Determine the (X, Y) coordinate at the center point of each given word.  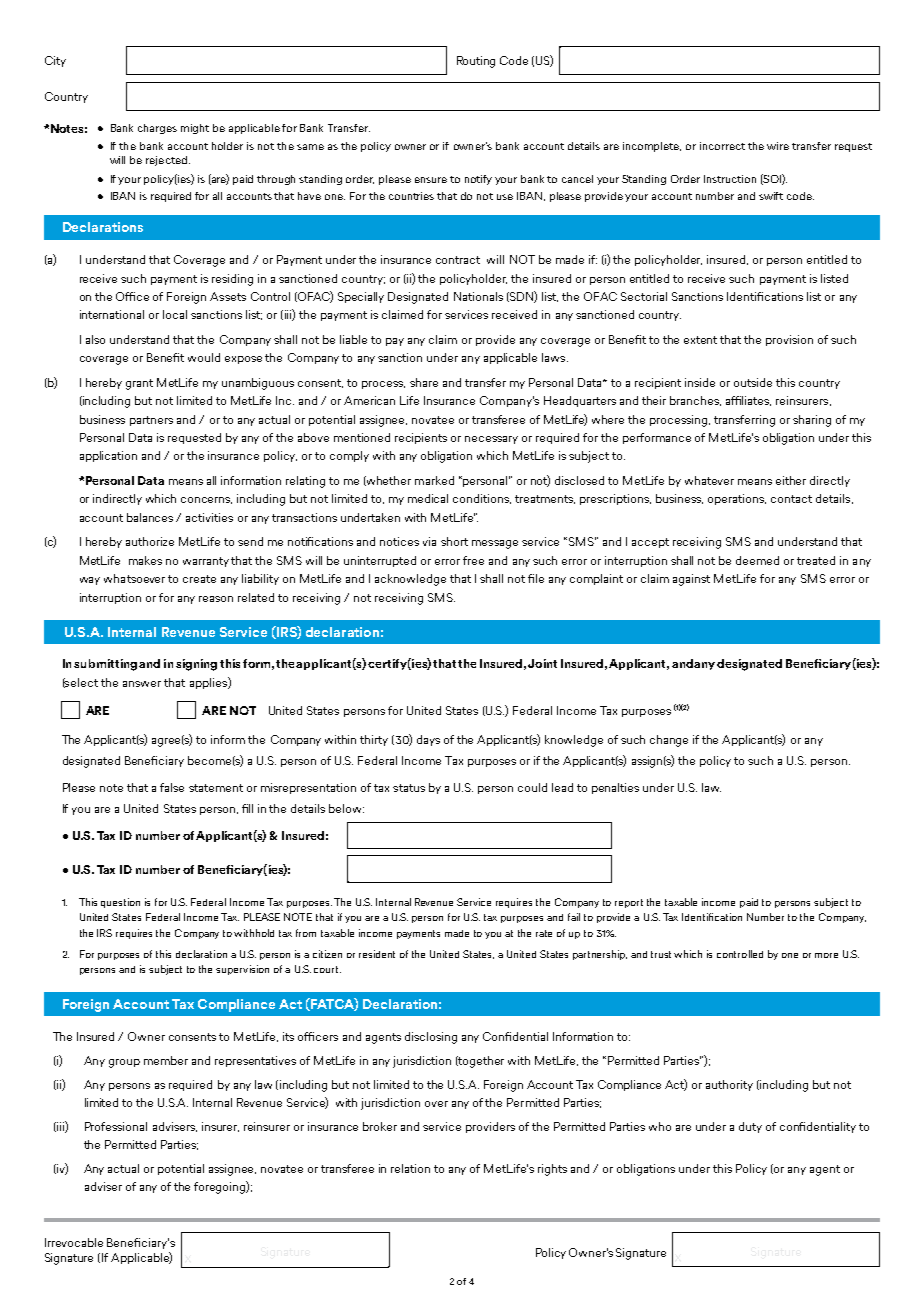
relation (410, 1168)
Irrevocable (74, 1242)
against (691, 580)
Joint (542, 663)
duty (750, 1127)
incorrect (722, 146)
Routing (476, 62)
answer (142, 684)
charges (157, 129)
